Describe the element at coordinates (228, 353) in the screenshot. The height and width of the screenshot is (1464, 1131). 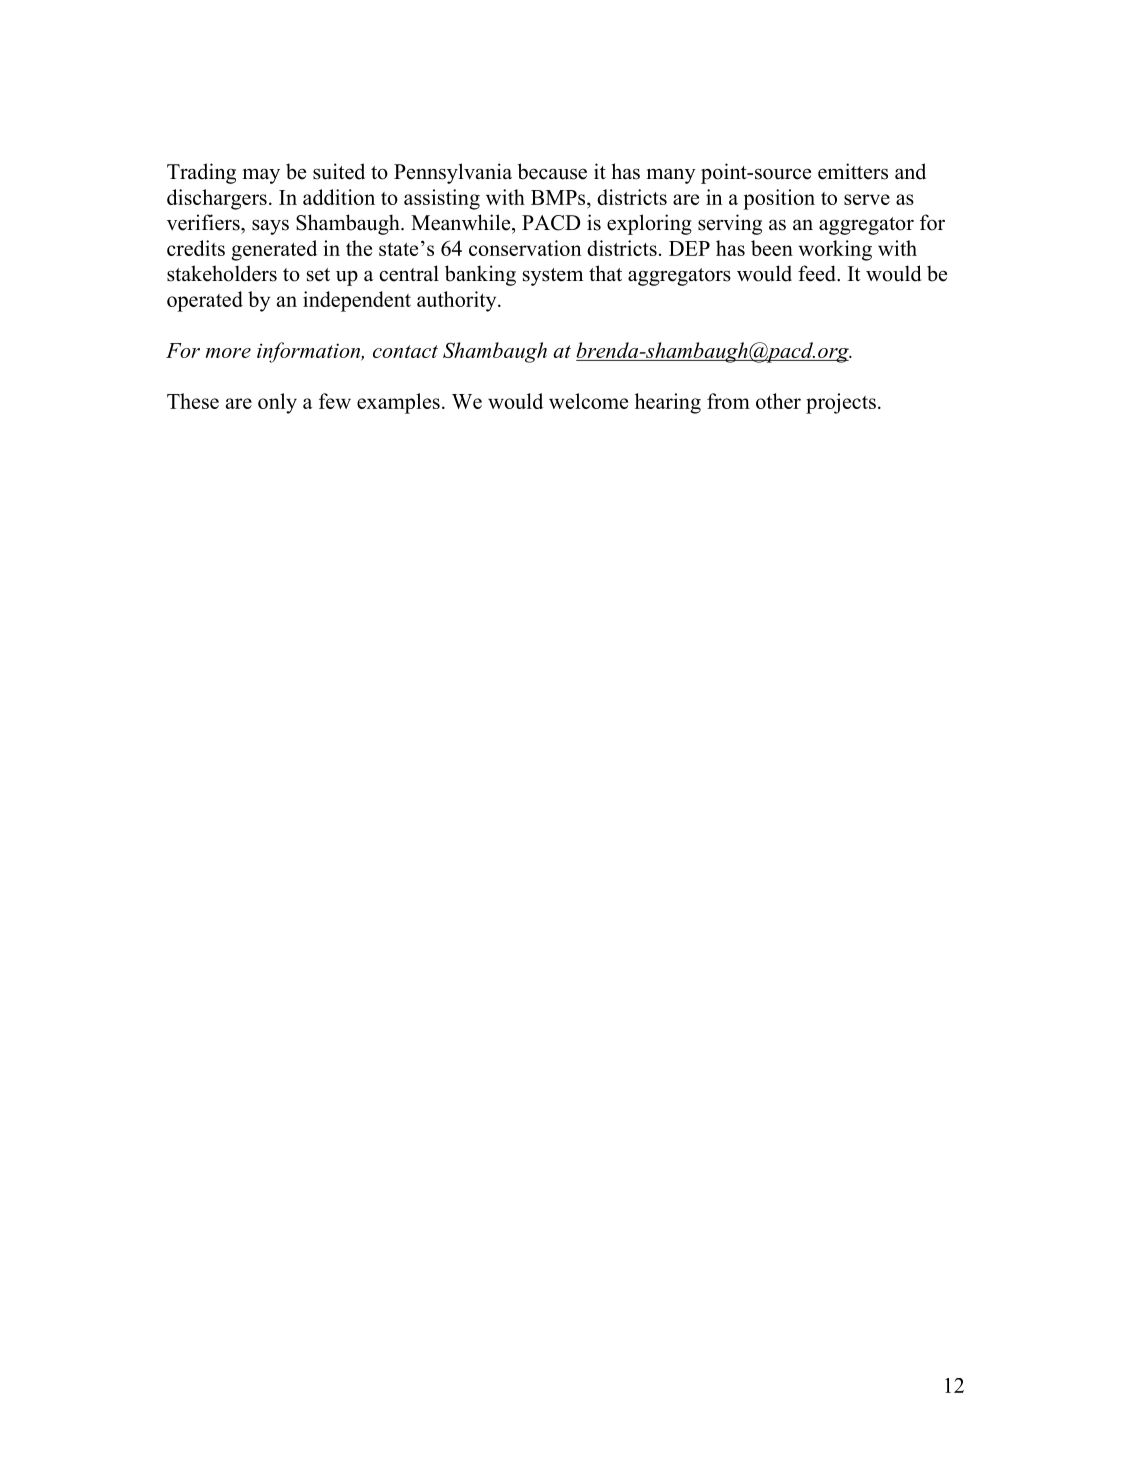
I see `more` at that location.
